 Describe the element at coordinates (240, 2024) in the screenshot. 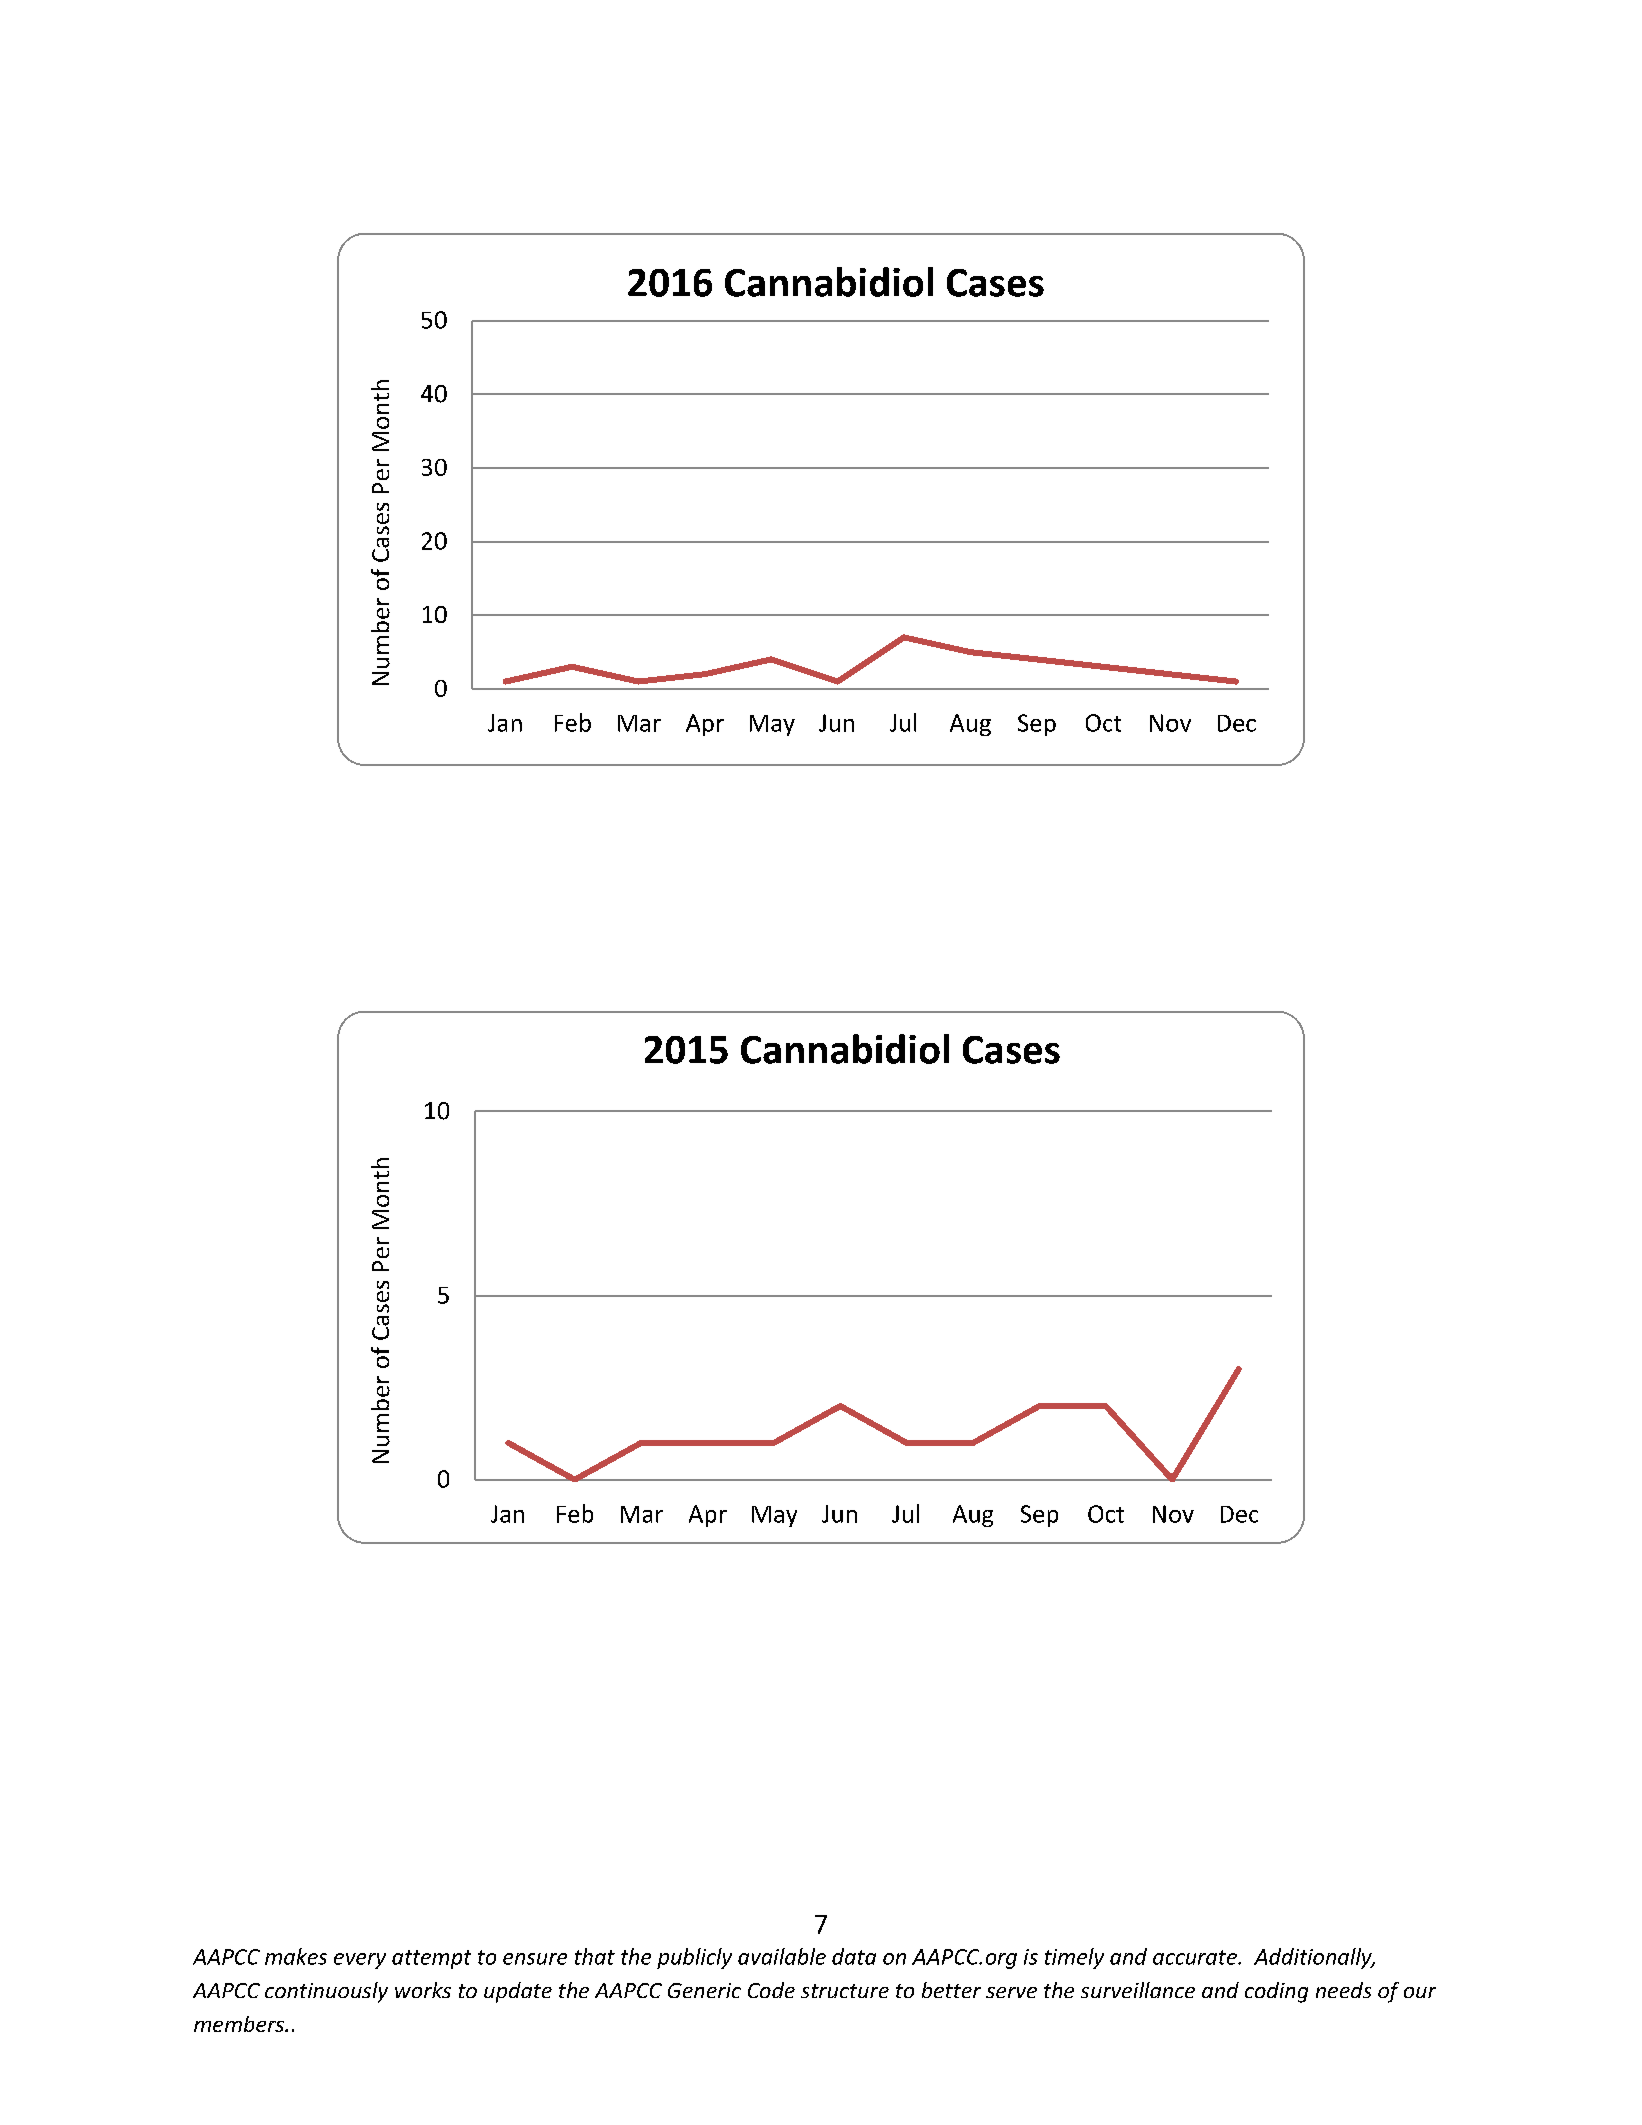

I see `members` at that location.
